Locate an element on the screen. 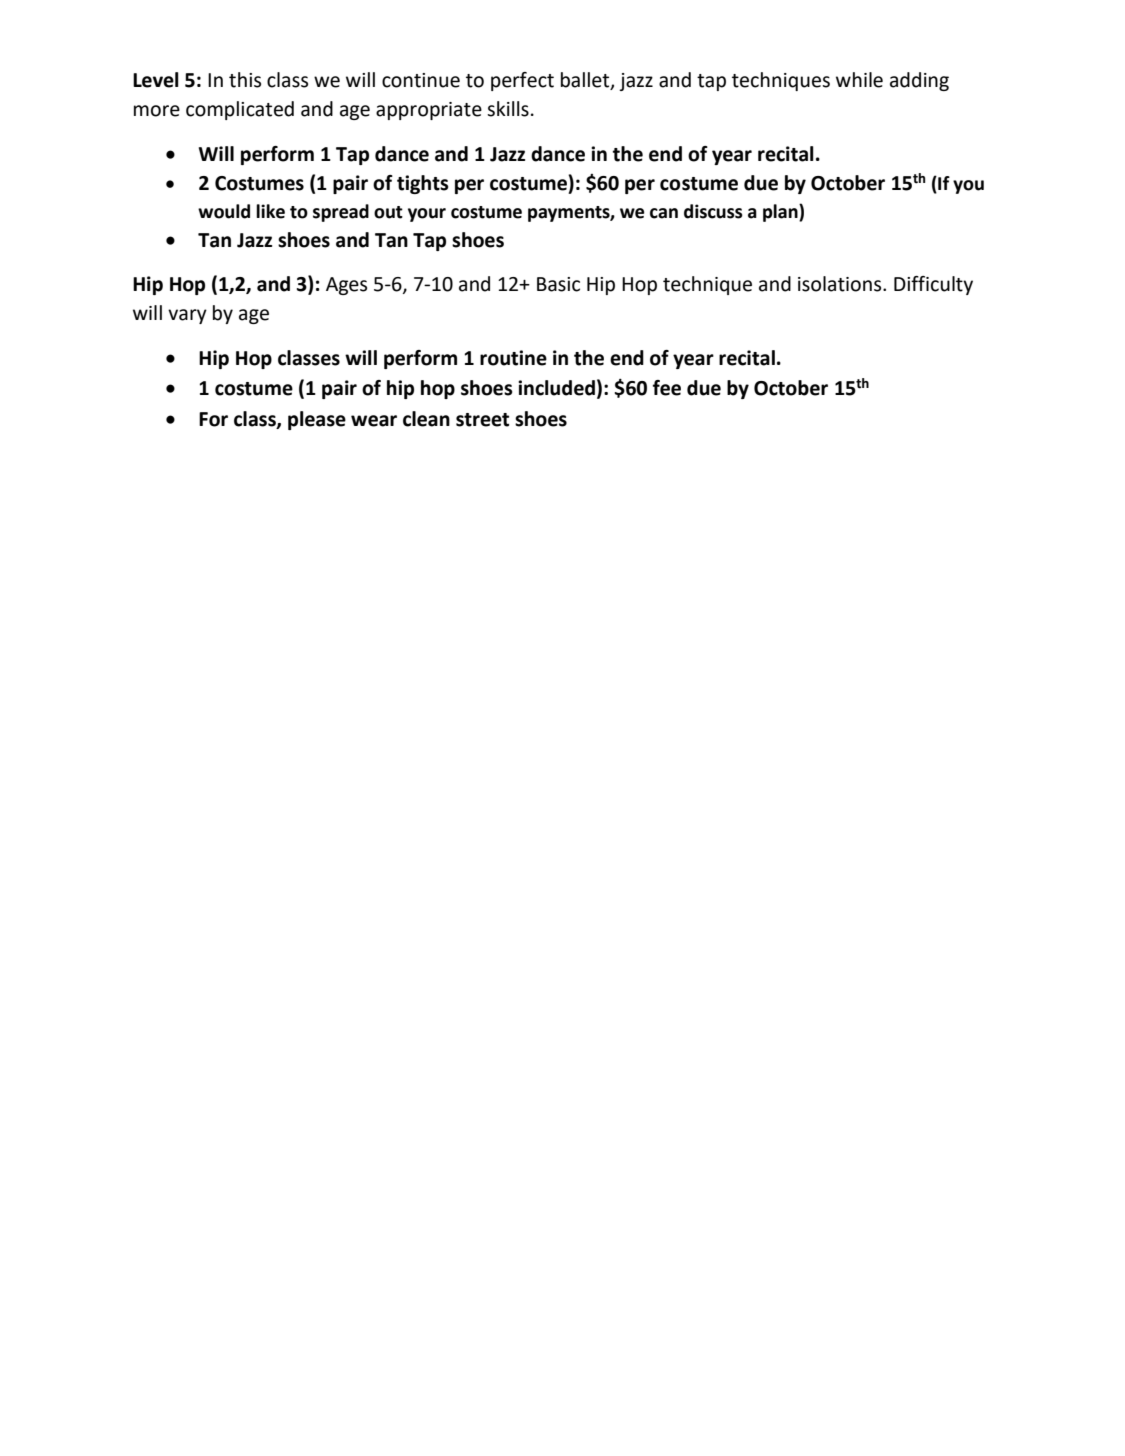 The height and width of the screenshot is (1456, 1125). street is located at coordinates (482, 420).
